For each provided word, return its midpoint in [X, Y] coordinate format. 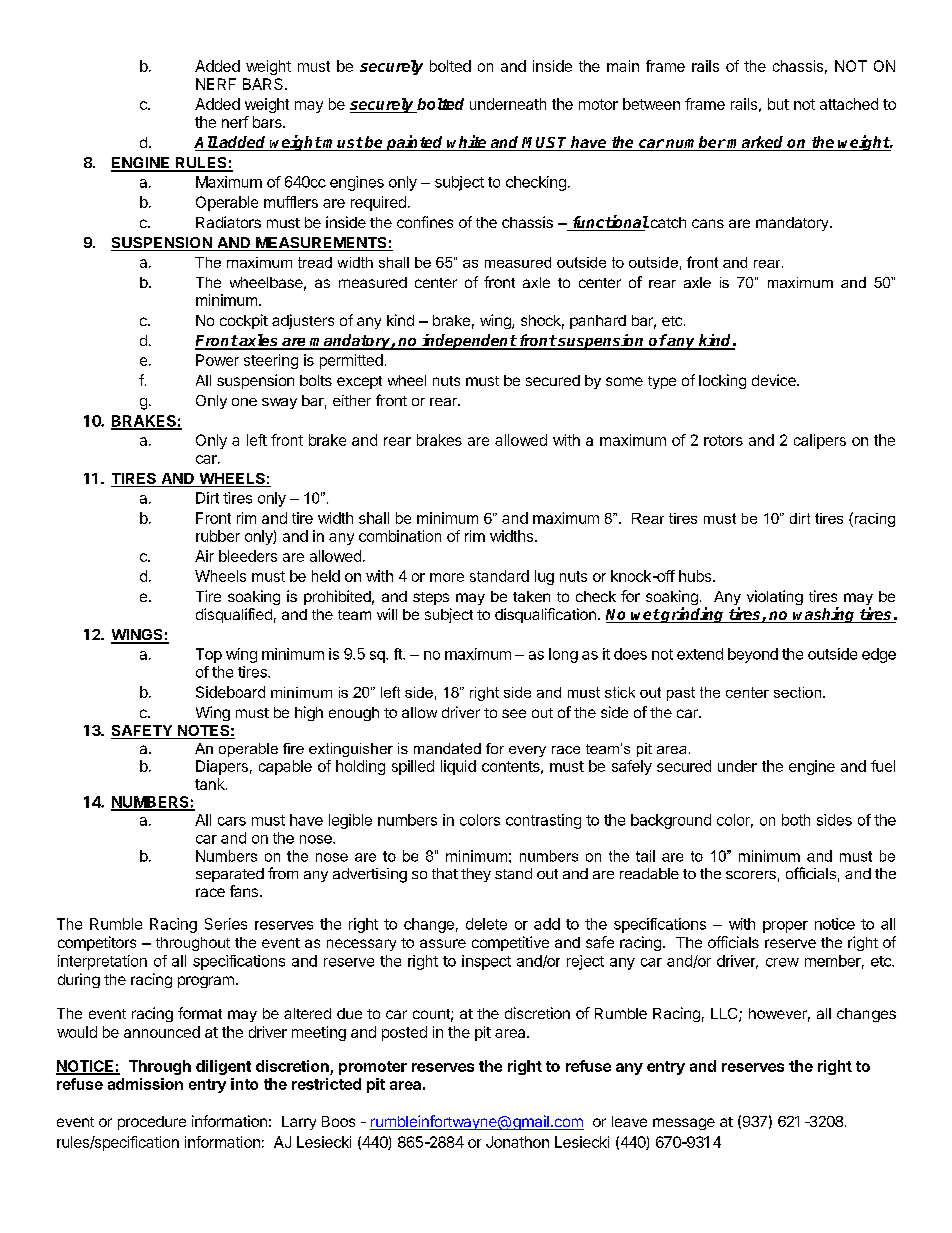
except [359, 382]
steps [431, 598]
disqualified [234, 615]
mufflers [291, 202]
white [467, 143]
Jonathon [517, 1142]
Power [217, 360]
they [476, 875]
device [775, 380]
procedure [152, 1123]
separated [230, 875]
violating [775, 597]
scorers [751, 875]
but [778, 104]
